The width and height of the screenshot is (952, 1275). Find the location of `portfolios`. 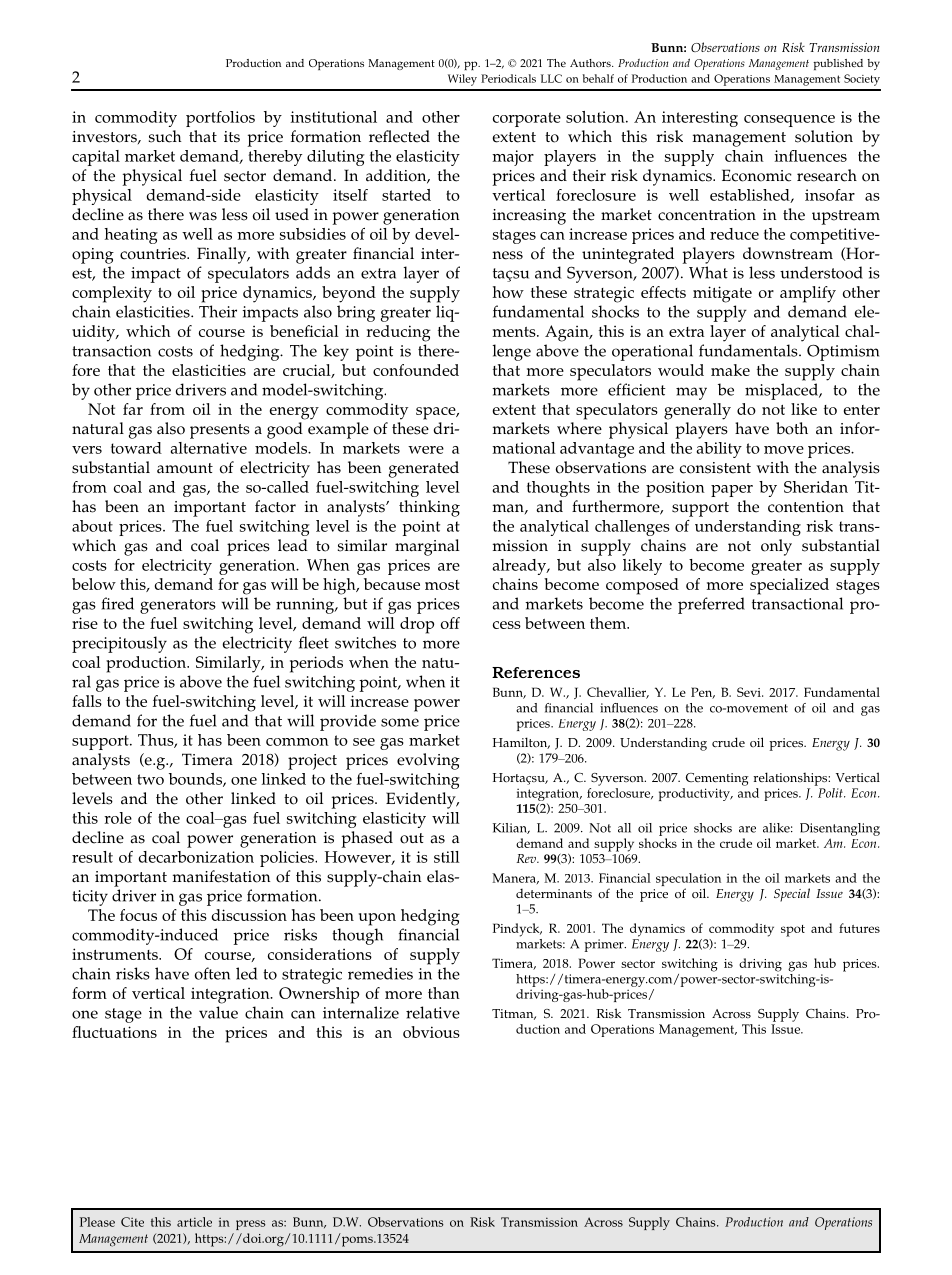

portfolios is located at coordinates (220, 119).
